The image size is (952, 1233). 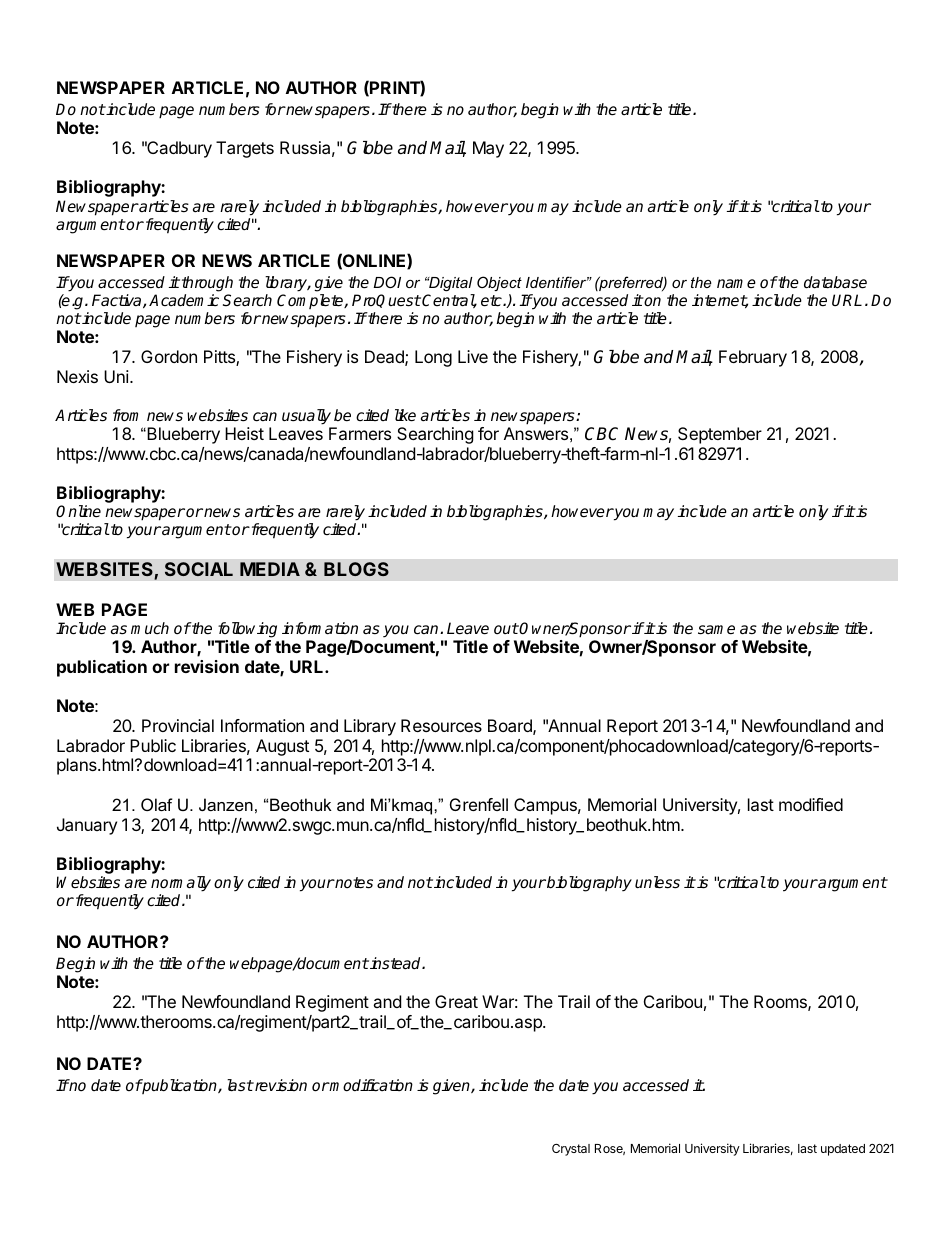 What do you see at coordinates (506, 628) in the screenshot?
I see `out` at bounding box center [506, 628].
